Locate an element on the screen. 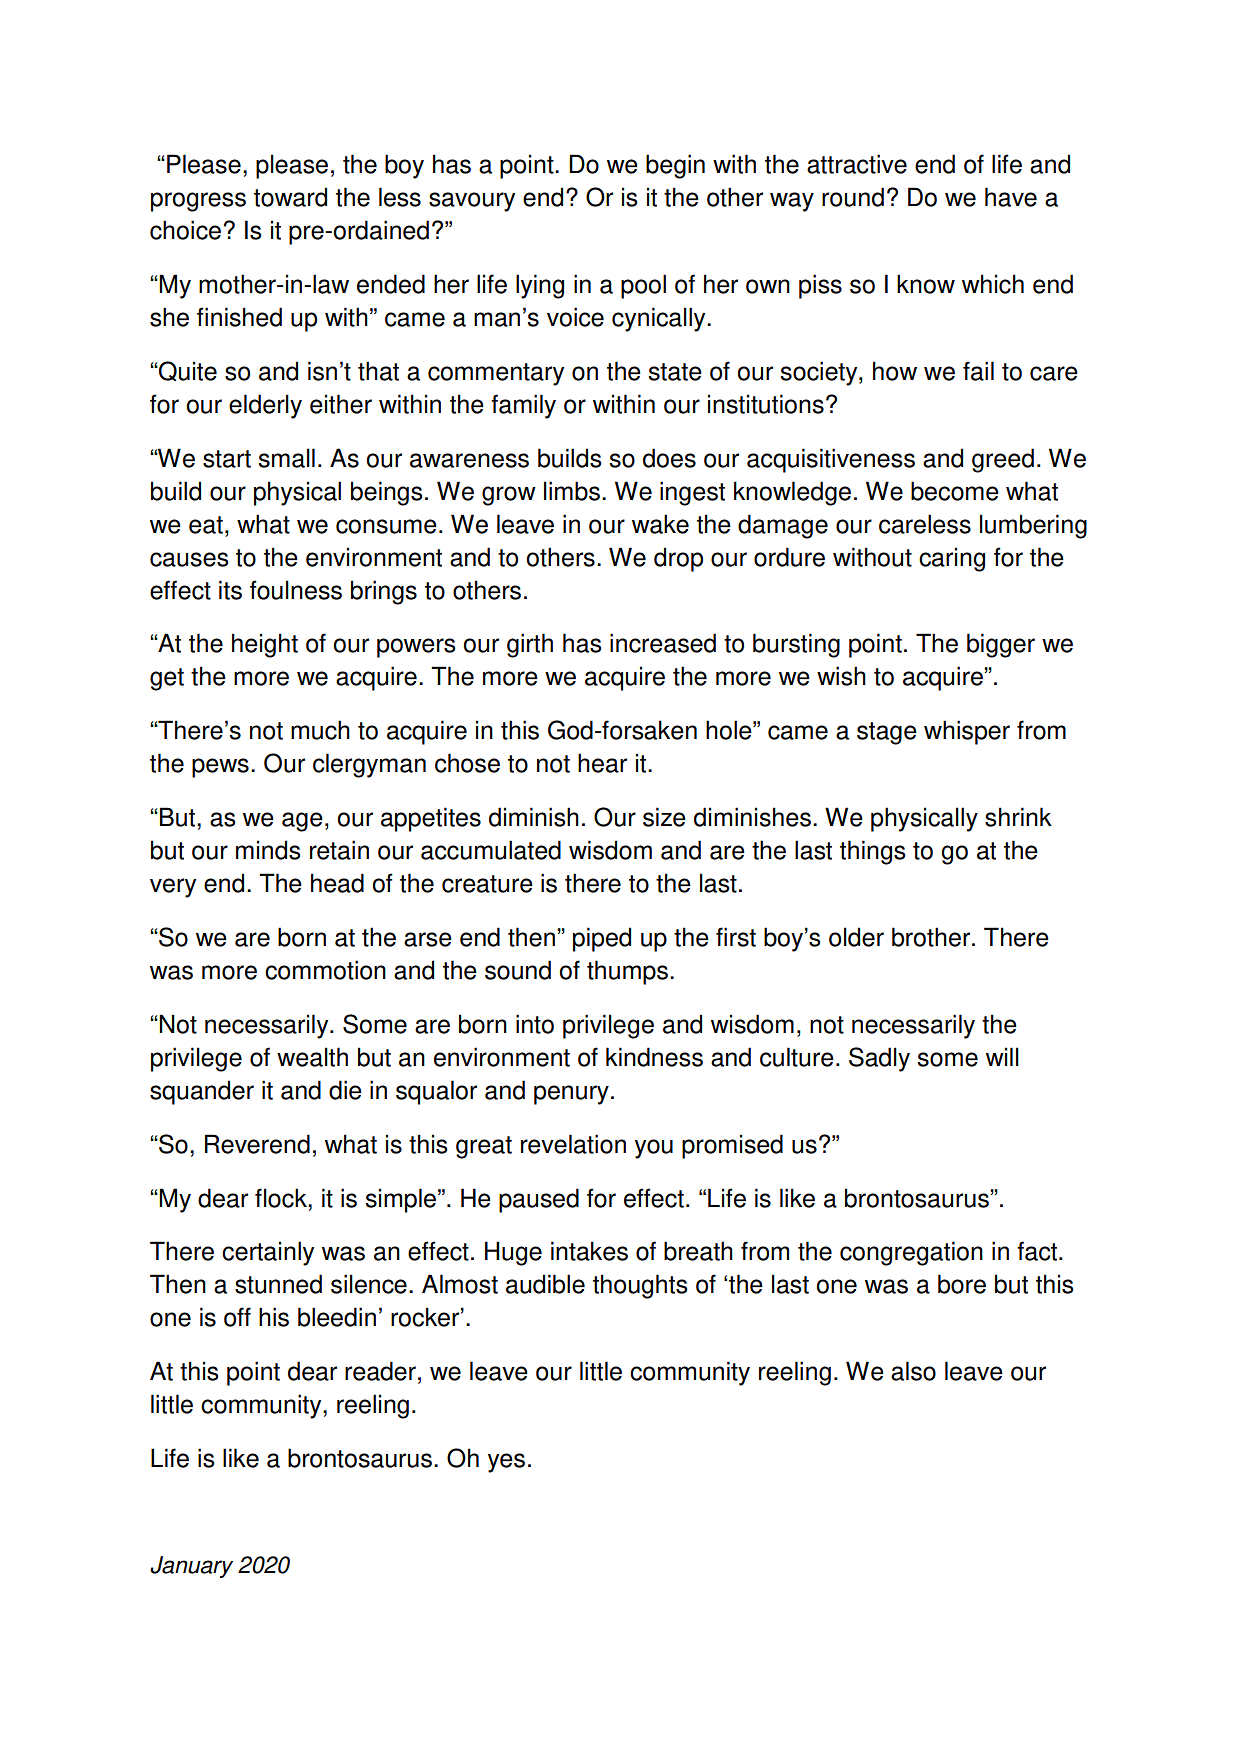 This screenshot has height=1752, width=1238. much is located at coordinates (320, 730).
